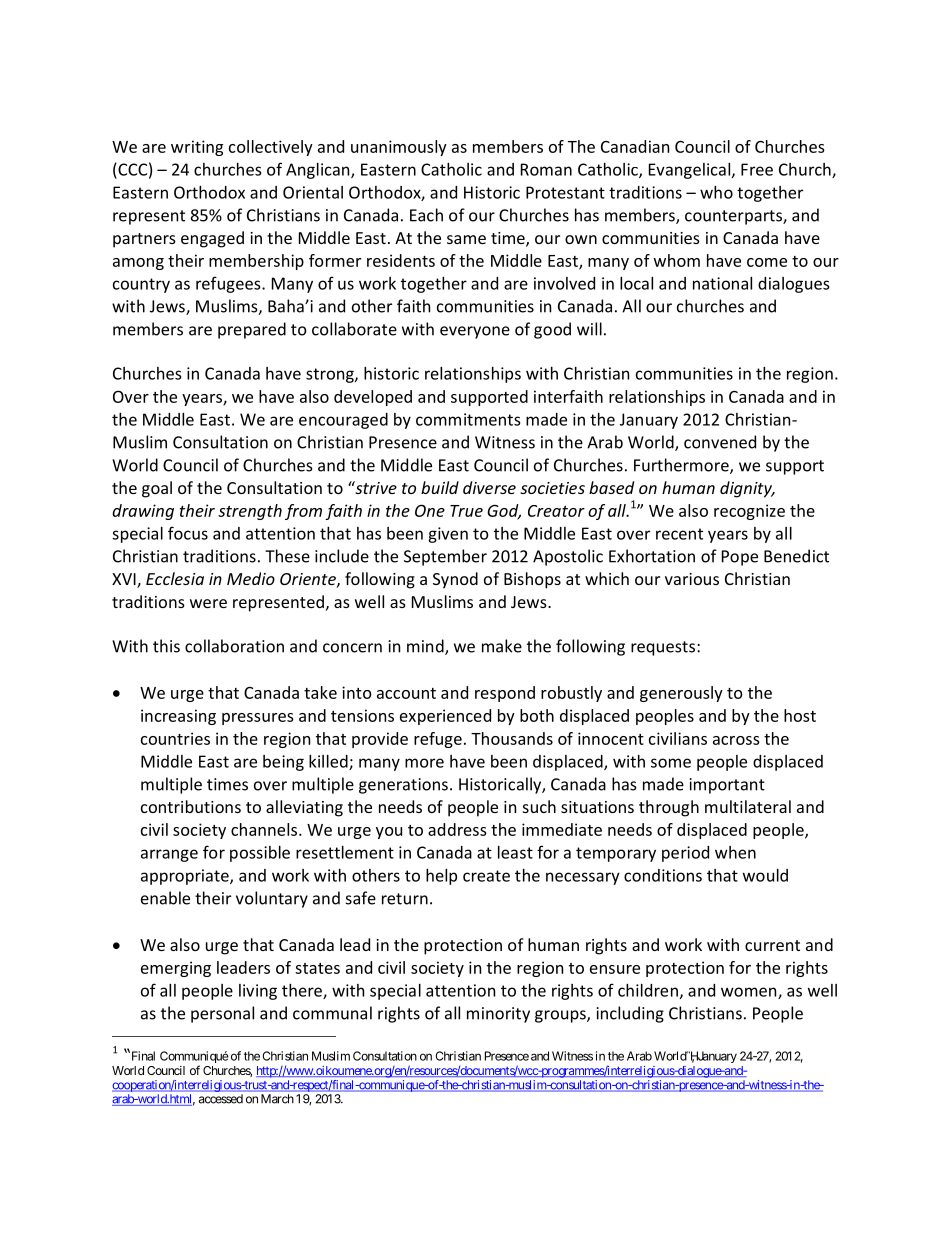 Image resolution: width=952 pixels, height=1233 pixels. I want to click on mind, so click(426, 647).
